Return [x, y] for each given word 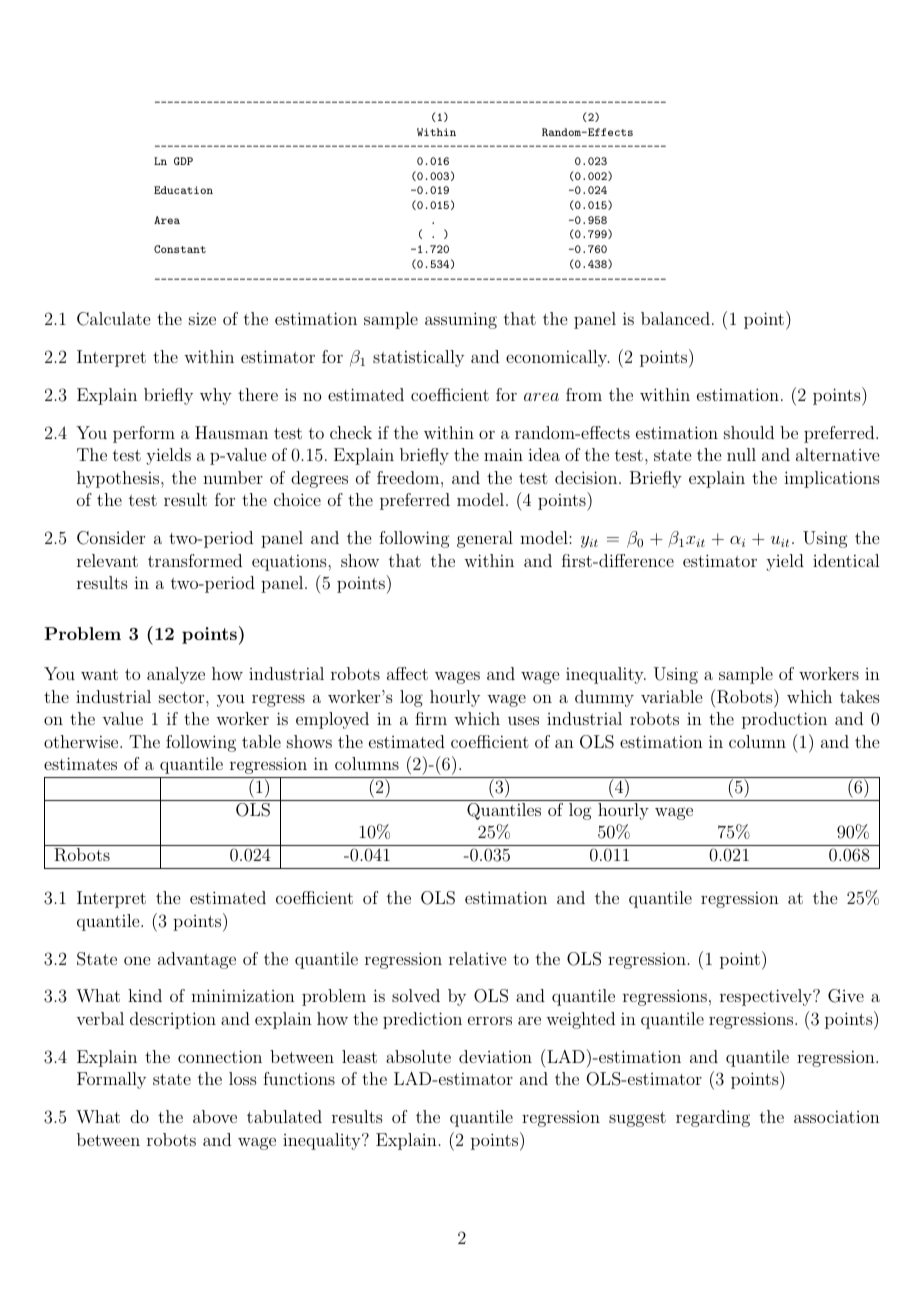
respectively [767, 997]
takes [860, 696]
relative [477, 958]
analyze [176, 675]
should [749, 432]
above [215, 1116]
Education [183, 190]
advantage [197, 960]
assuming [461, 320]
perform [144, 434]
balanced [675, 318]
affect [407, 673]
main [503, 454]
